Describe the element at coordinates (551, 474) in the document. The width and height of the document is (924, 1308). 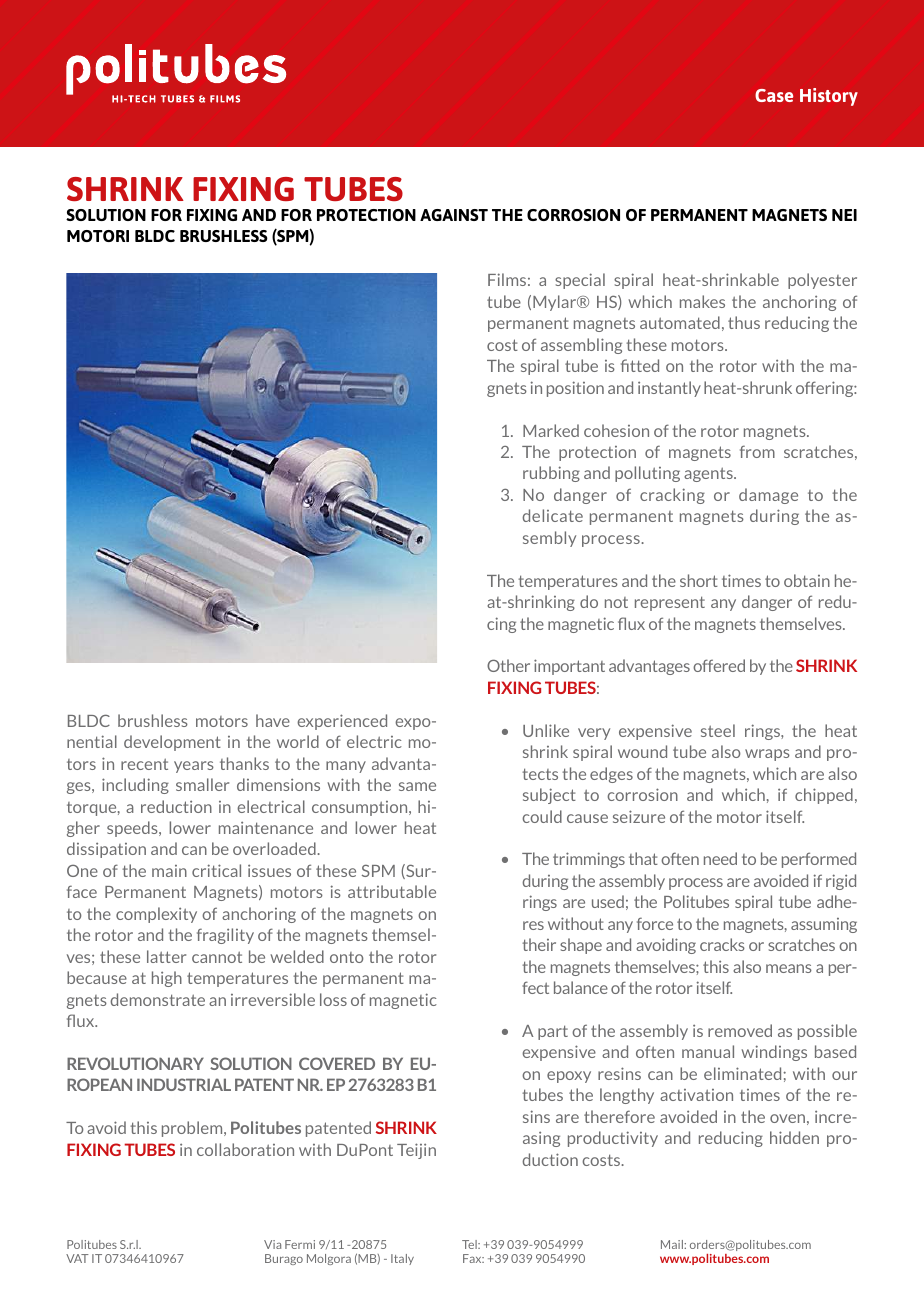
I see `rubbing` at that location.
